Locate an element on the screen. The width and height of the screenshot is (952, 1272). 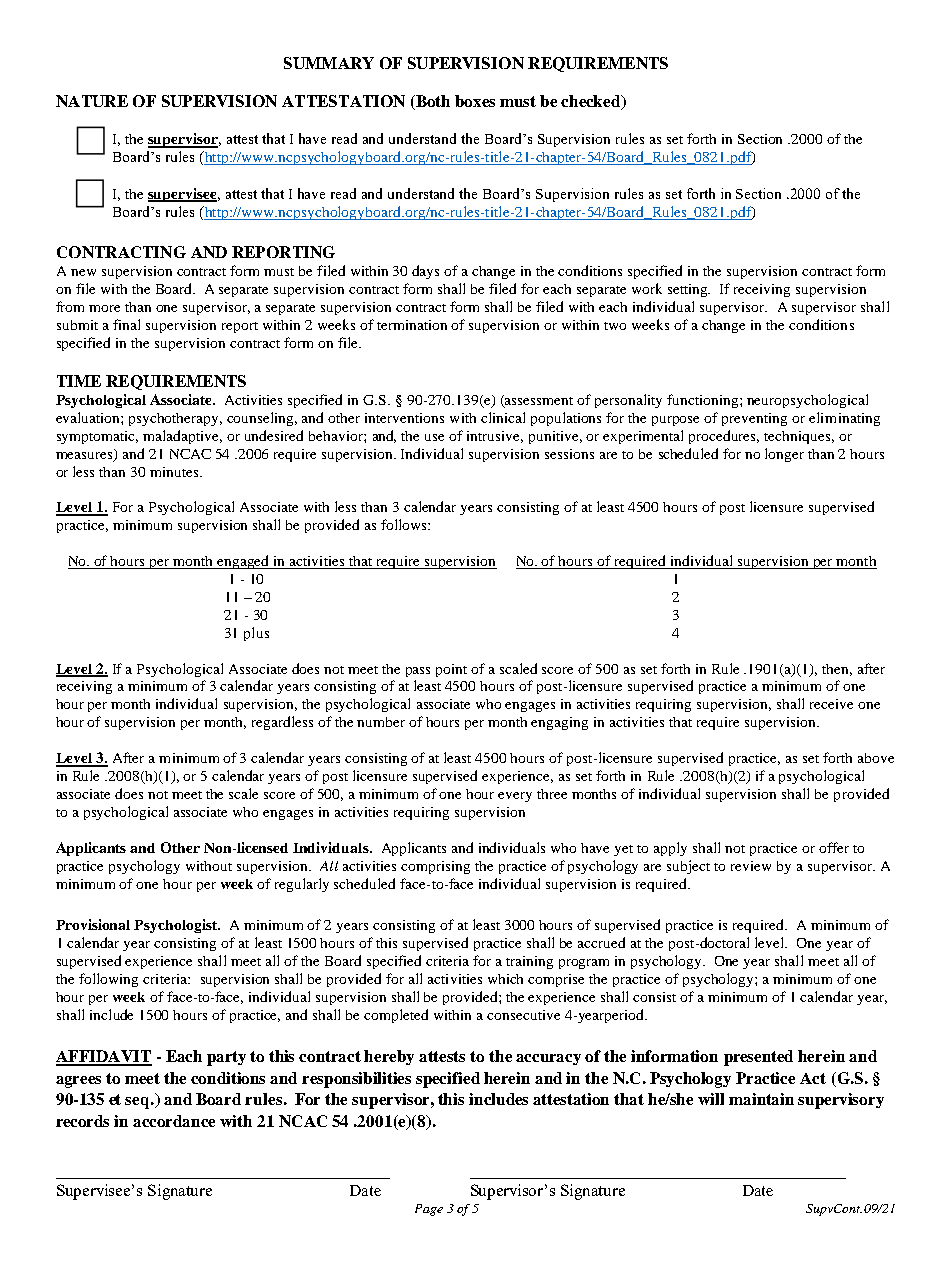
minutes is located at coordinates (175, 472).
